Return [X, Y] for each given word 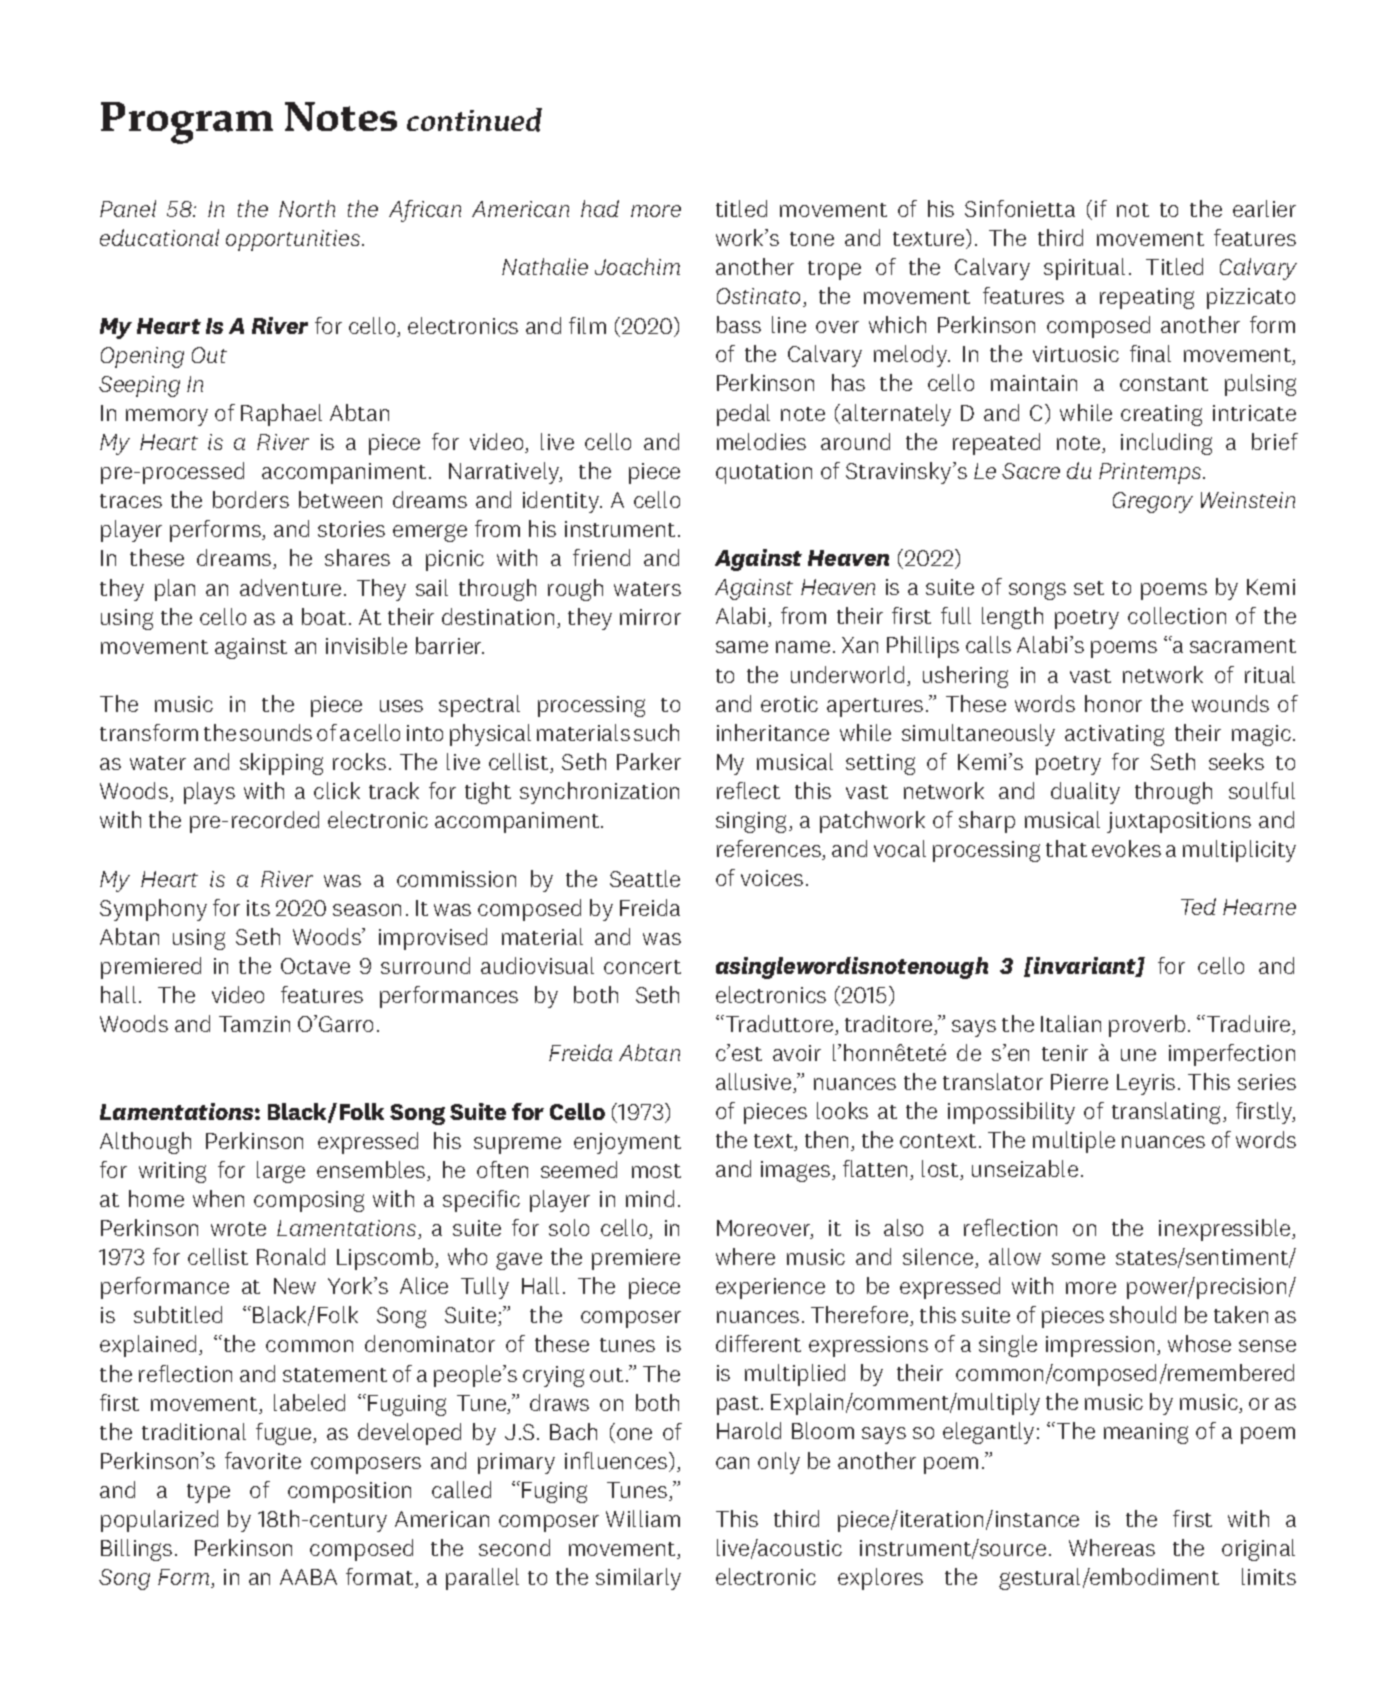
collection [1177, 615]
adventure [290, 587]
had [600, 208]
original [1258, 1550]
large [281, 1172]
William [643, 1518]
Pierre [1079, 1082]
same [742, 647]
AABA [308, 1577]
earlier [1264, 208]
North [307, 208]
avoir [797, 1053]
